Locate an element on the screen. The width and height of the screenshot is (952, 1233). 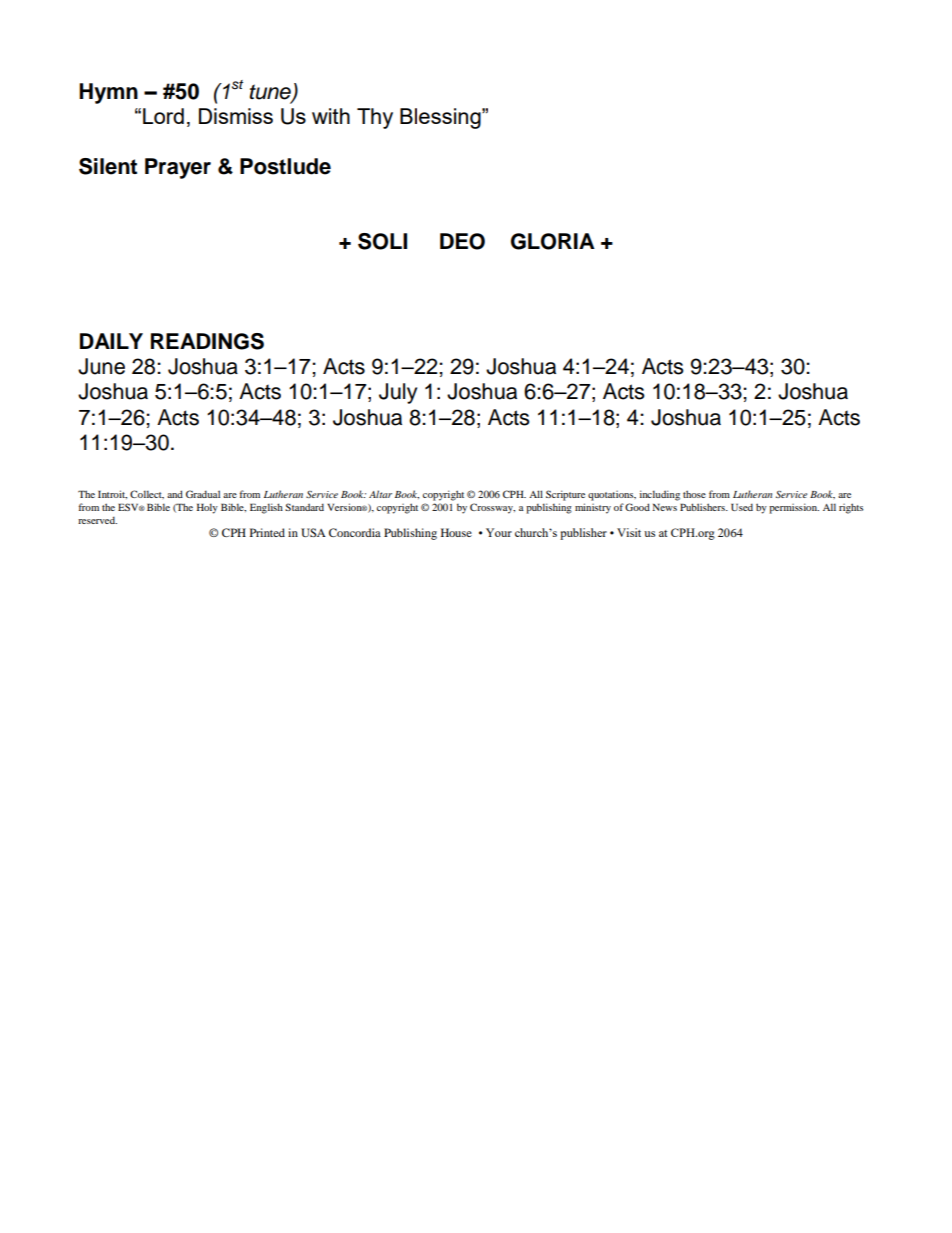
Lord is located at coordinates (163, 116).
